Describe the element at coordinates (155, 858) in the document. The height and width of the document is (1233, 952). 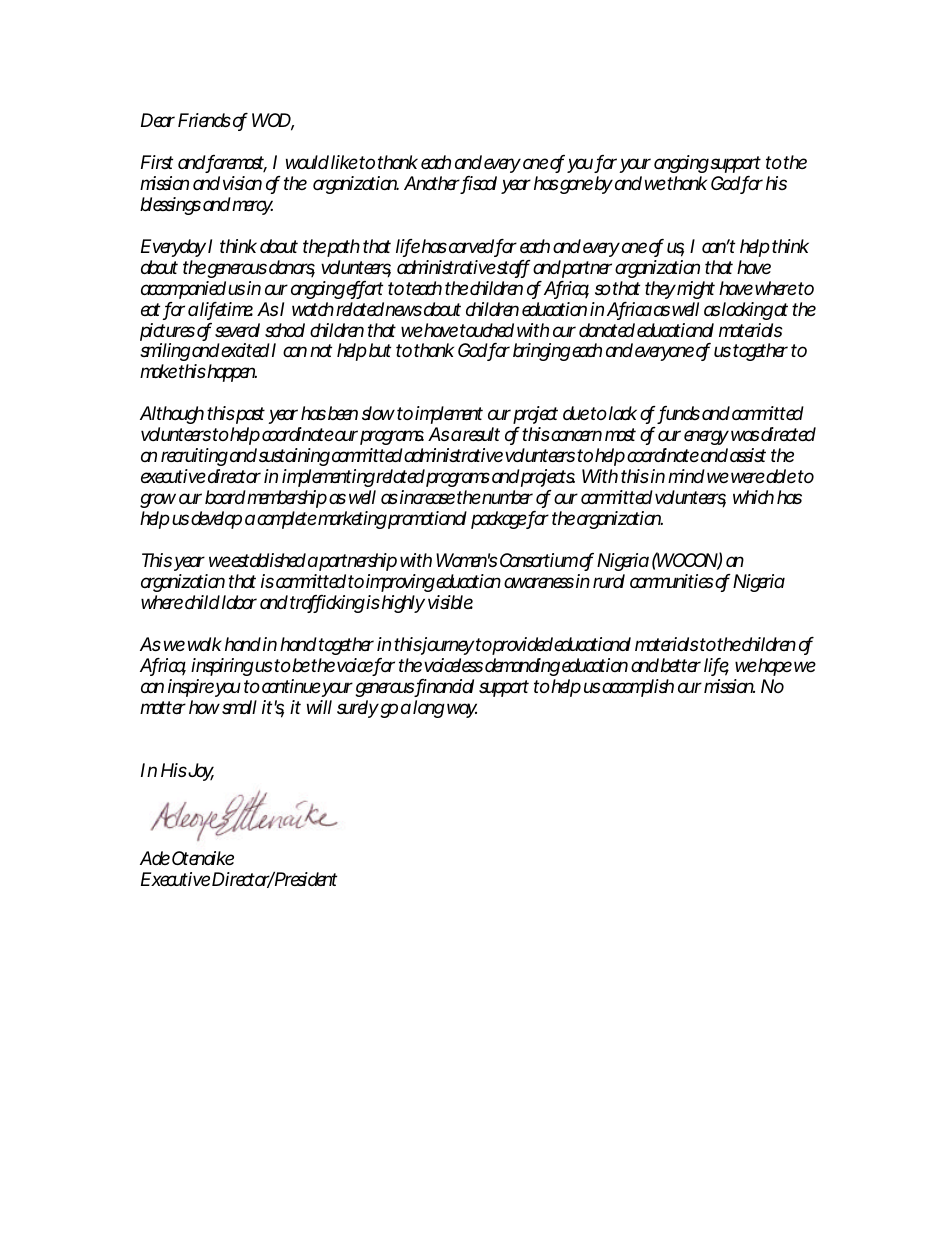
I see `Ade` at that location.
